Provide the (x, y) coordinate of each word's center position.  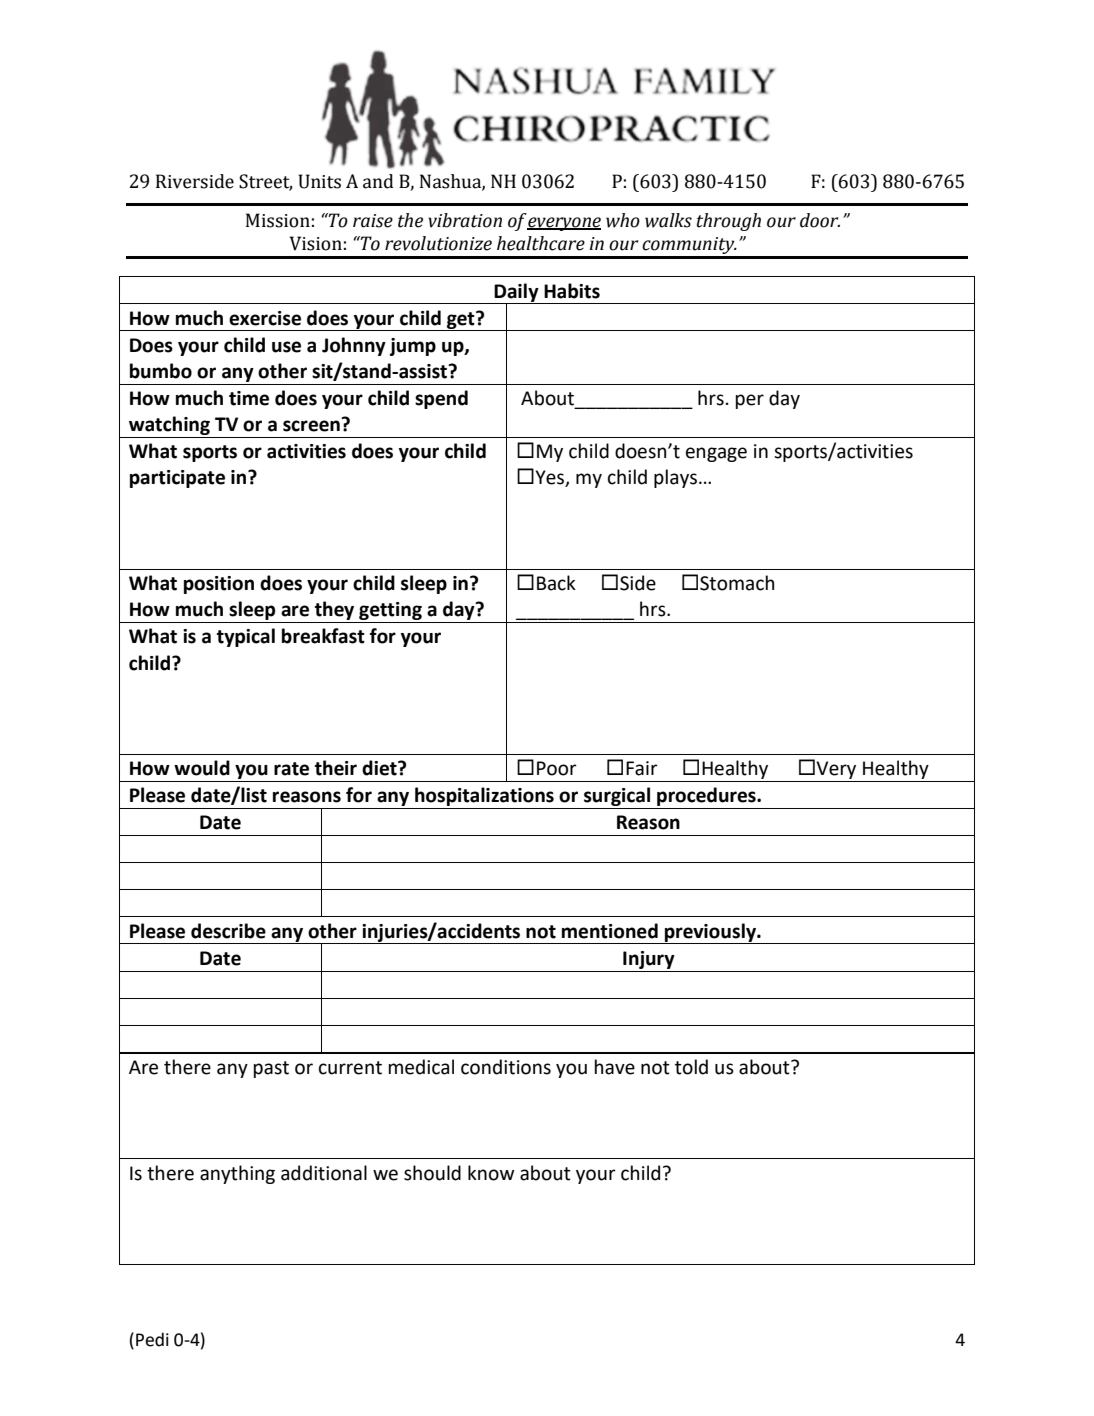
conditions (506, 1067)
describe (228, 931)
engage (716, 454)
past (271, 1069)
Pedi (152, 1339)
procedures (707, 796)
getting (390, 611)
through (729, 222)
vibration (465, 220)
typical (246, 637)
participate (177, 479)
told (691, 1067)
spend (441, 399)
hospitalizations (484, 796)
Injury (649, 960)
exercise (265, 318)
